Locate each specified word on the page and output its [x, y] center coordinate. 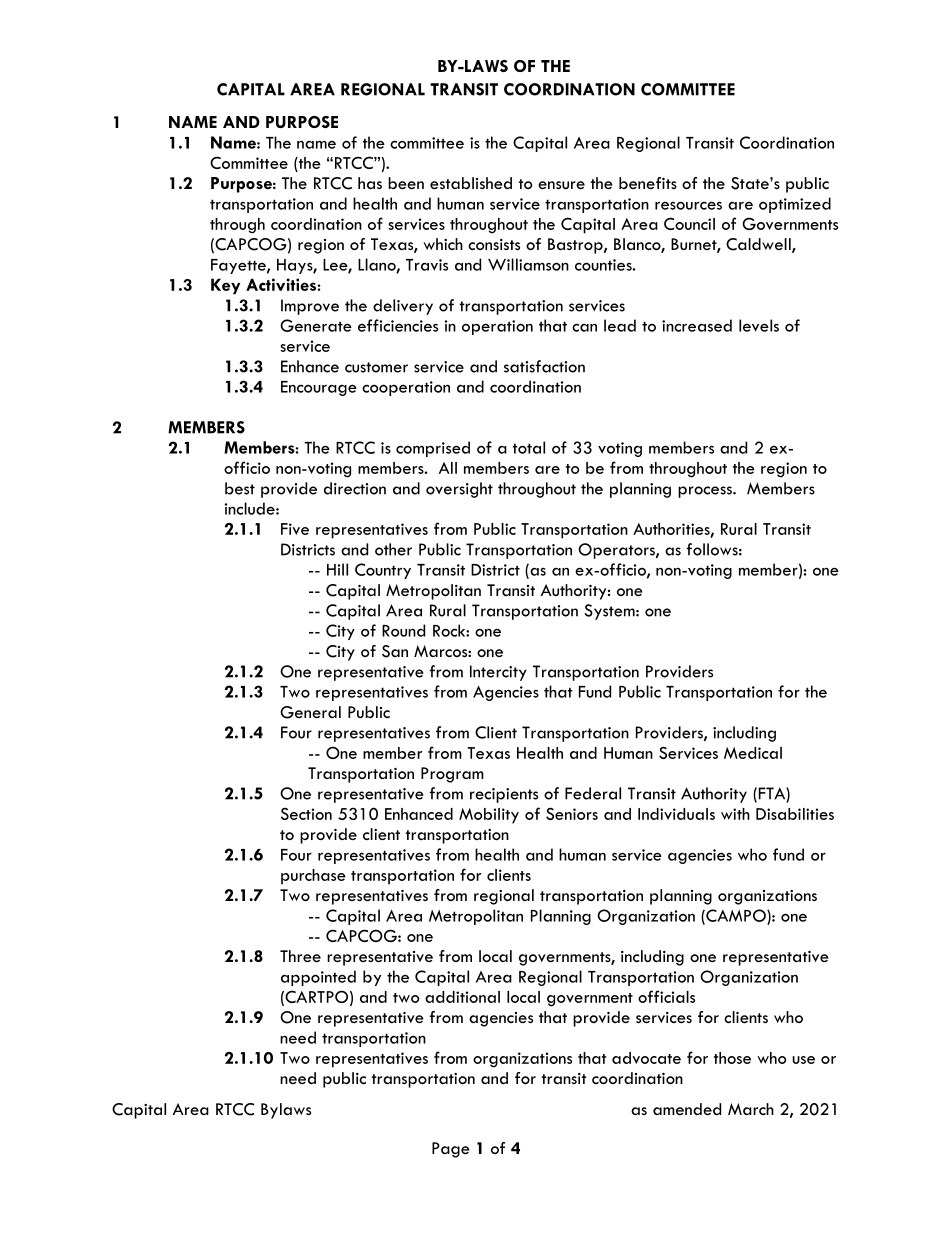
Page [451, 1150]
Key [225, 286]
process [706, 492]
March [751, 1109]
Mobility [489, 816]
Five [295, 529]
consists [494, 244]
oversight [459, 490]
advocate [646, 1058]
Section [306, 813]
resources [688, 205]
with [735, 814]
